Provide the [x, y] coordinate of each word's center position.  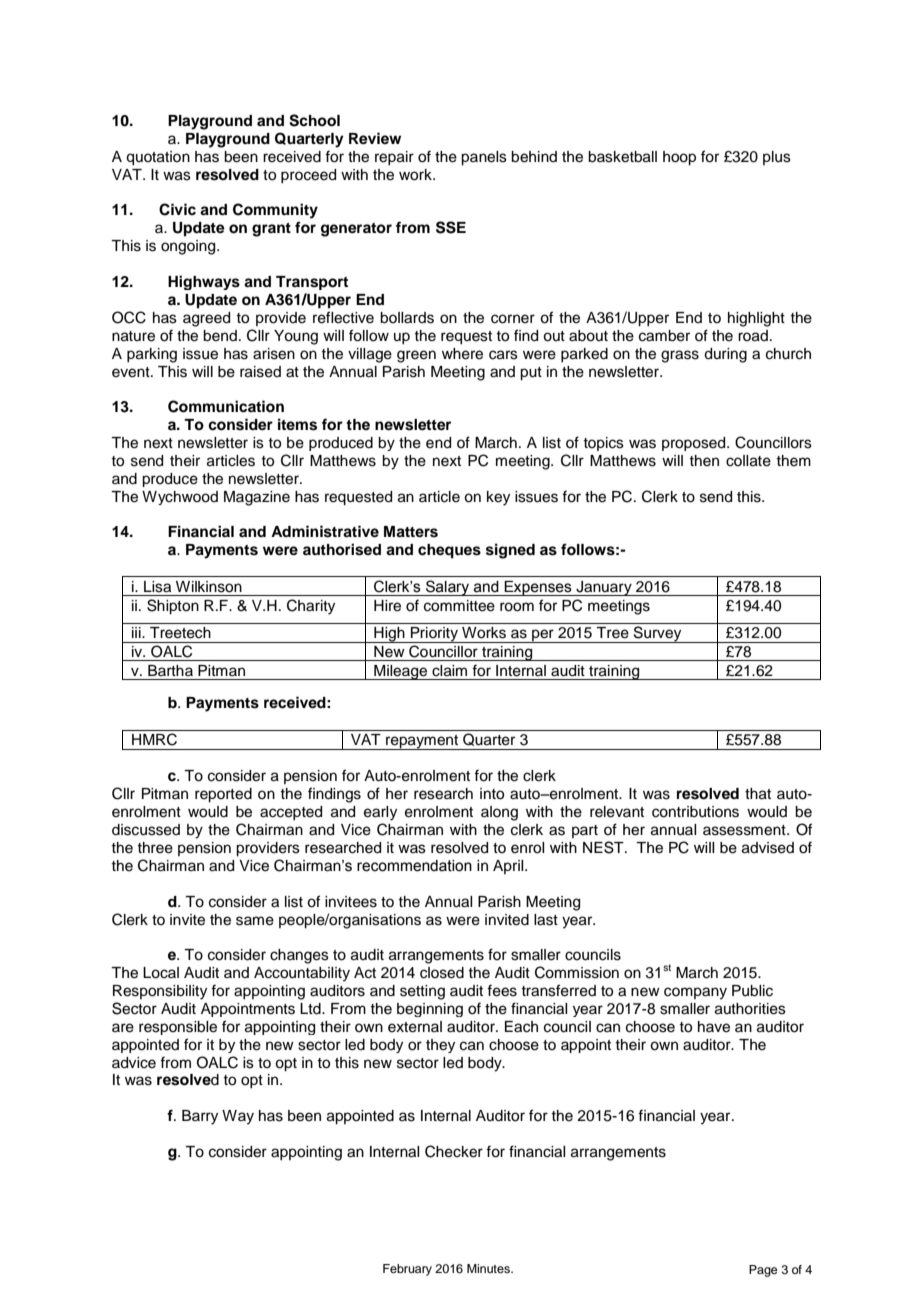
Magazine [257, 498]
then [704, 461]
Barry [200, 1117]
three [155, 848]
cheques [449, 551]
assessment [745, 830]
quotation [158, 158]
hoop [679, 158]
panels [484, 158]
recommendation [414, 866]
